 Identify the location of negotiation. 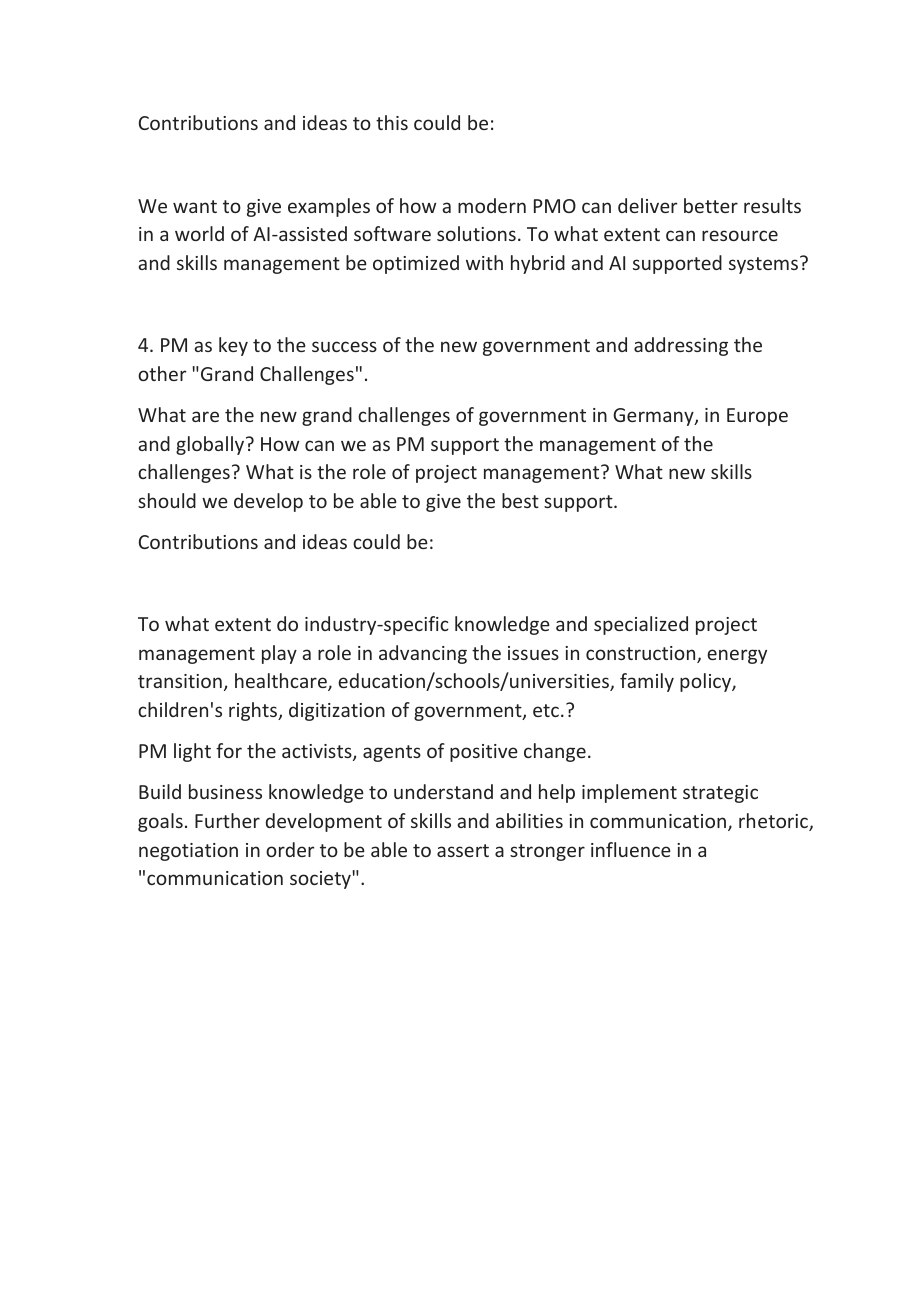
(188, 852).
